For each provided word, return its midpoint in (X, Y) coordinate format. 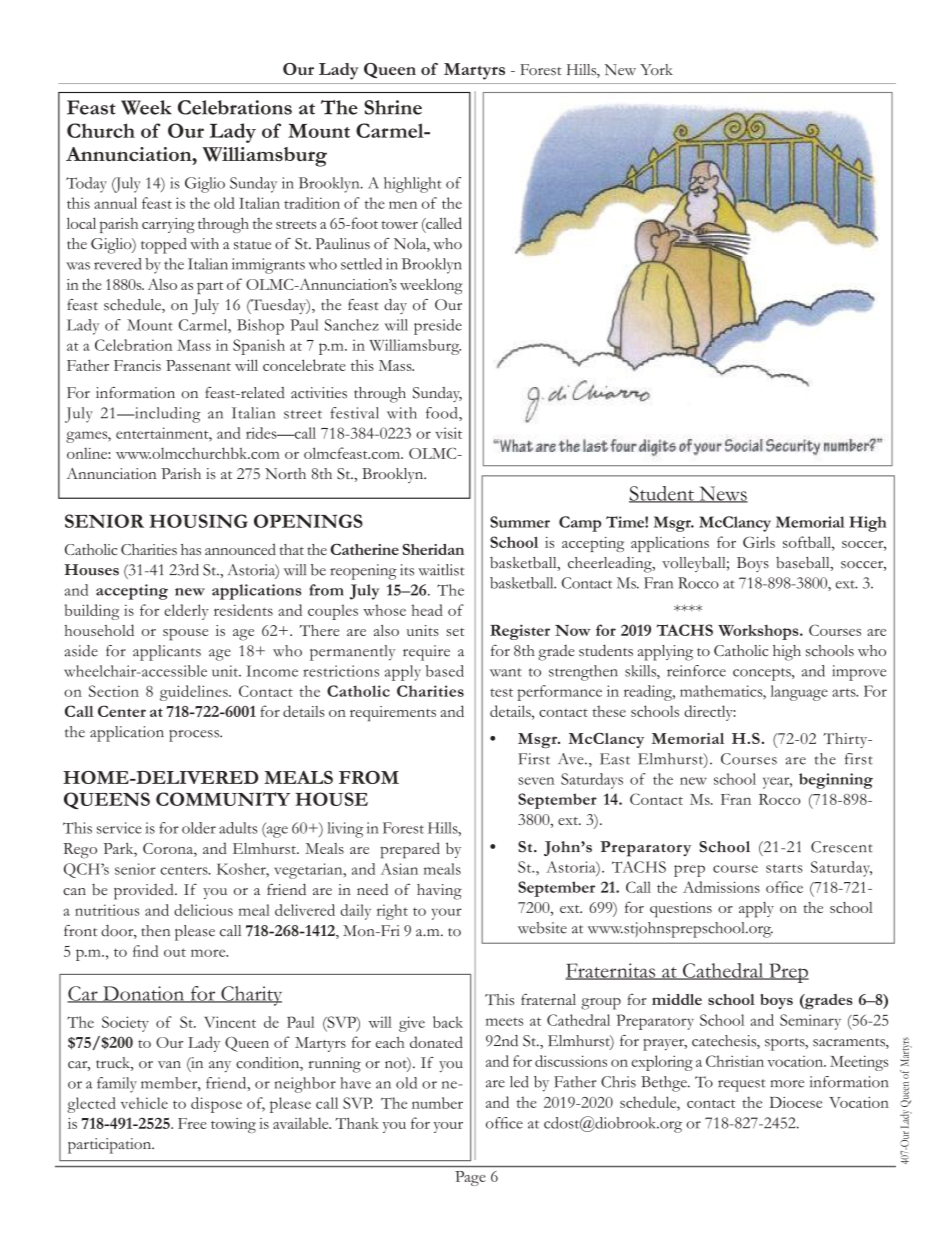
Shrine (393, 107)
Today (86, 185)
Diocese (795, 1102)
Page (470, 1178)
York (656, 69)
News (722, 494)
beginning (836, 781)
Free (192, 1123)
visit (448, 433)
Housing (199, 521)
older (199, 828)
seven (536, 781)
